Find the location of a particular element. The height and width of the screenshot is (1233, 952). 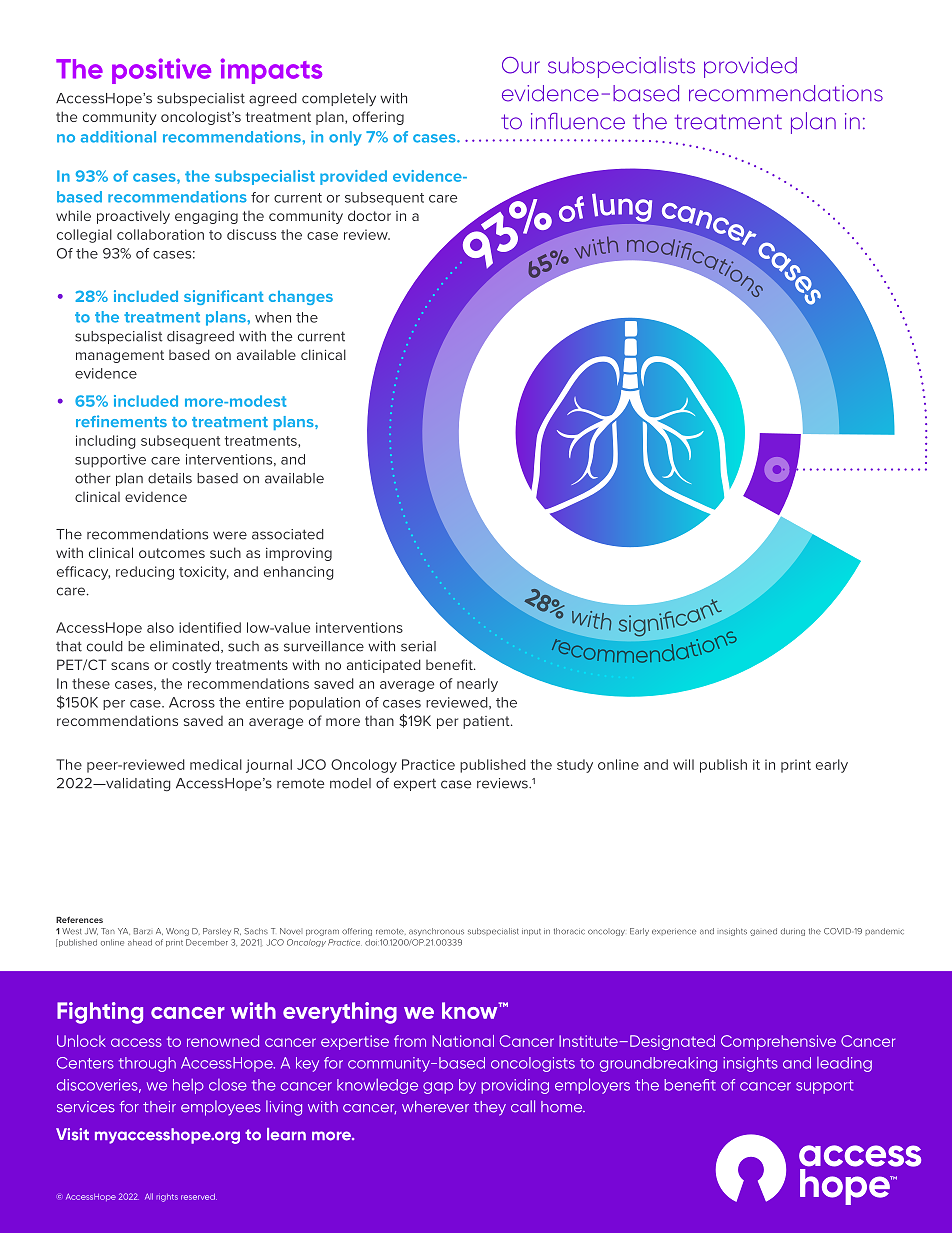

influence is located at coordinates (578, 121).
